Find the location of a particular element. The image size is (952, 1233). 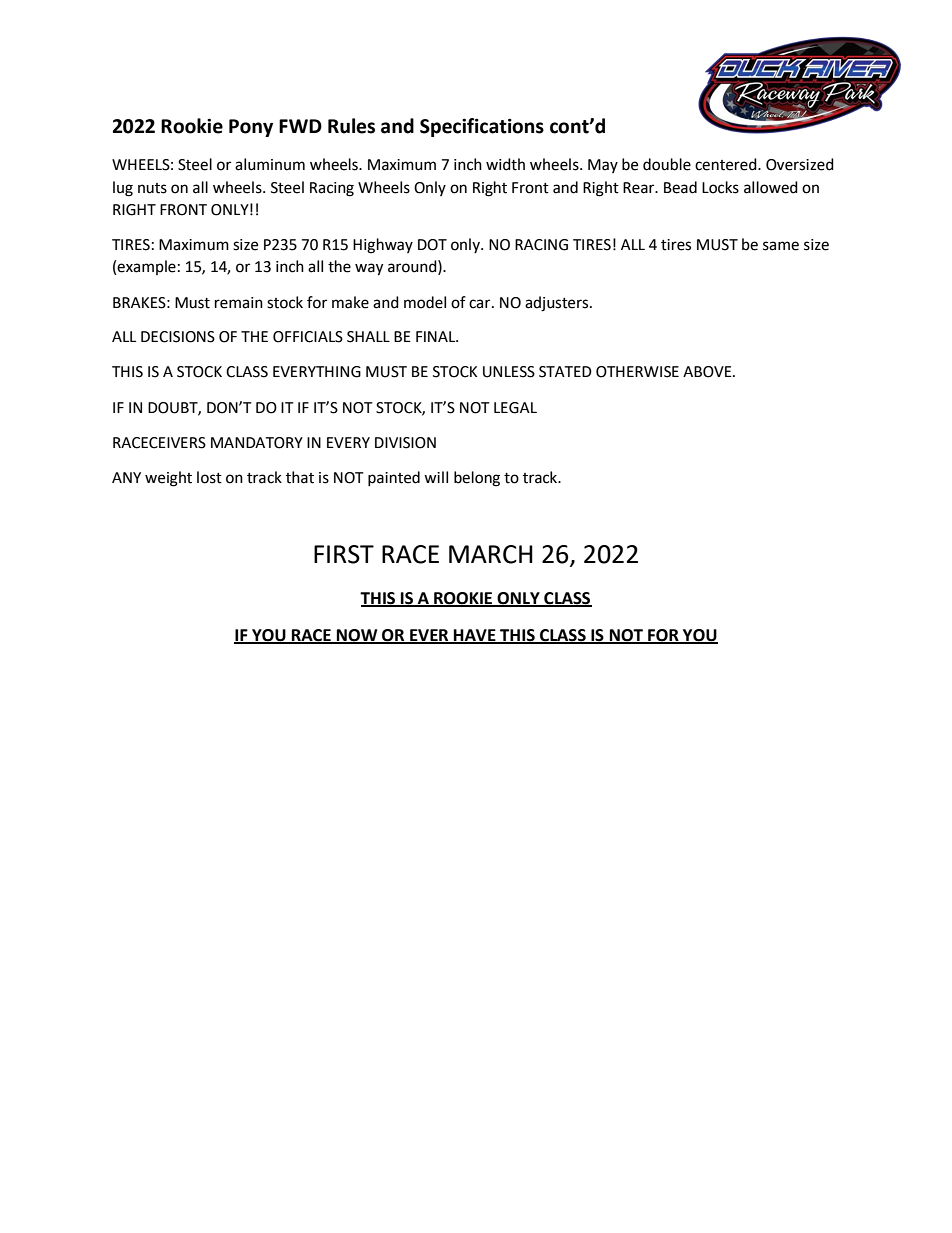

DECISIONS is located at coordinates (178, 337).
